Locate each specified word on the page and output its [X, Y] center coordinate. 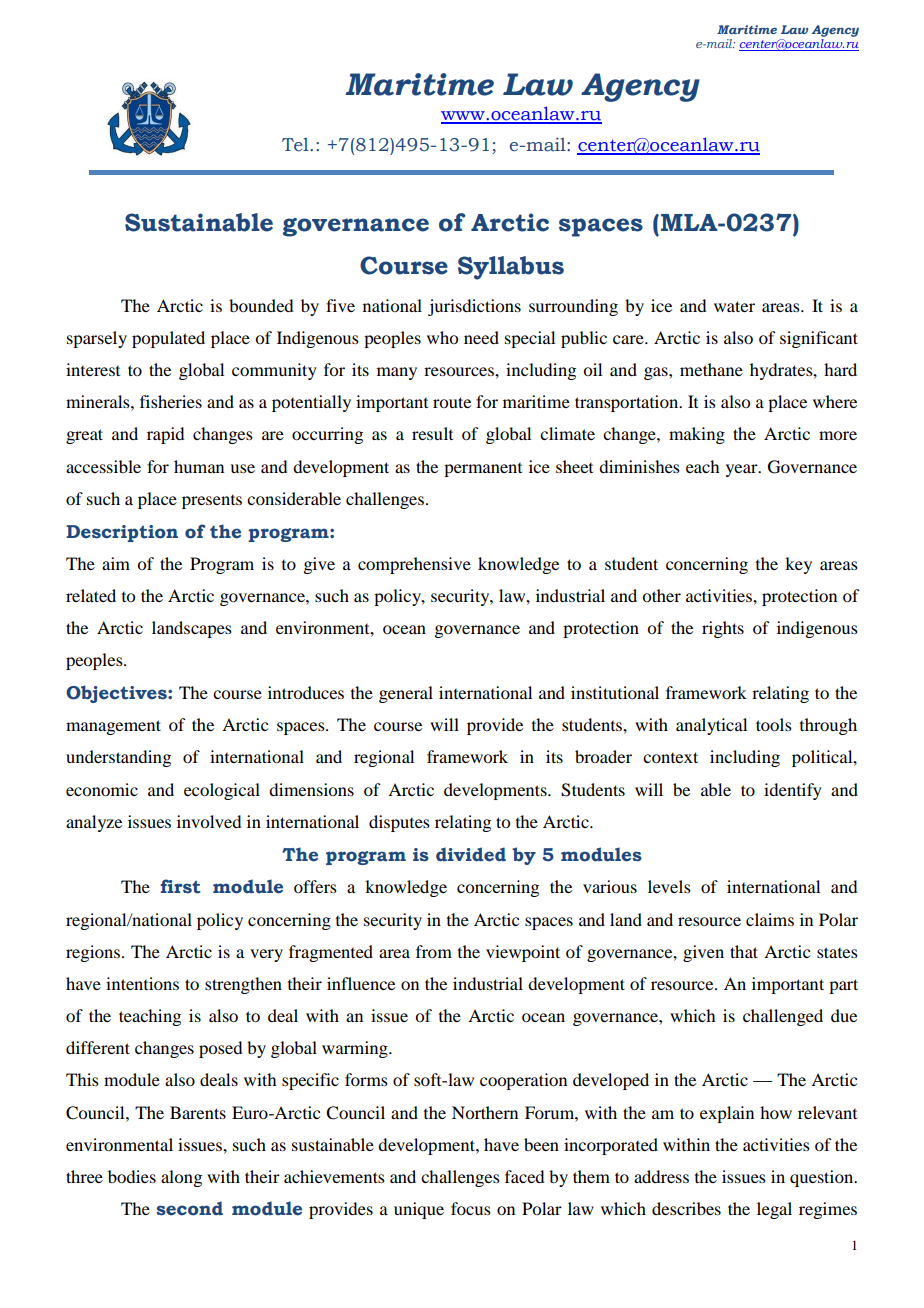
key [798, 565]
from [434, 951]
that [744, 951]
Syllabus [511, 268]
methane [711, 369]
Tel [296, 144]
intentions [142, 983]
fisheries [171, 401]
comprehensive [414, 565]
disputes [399, 823]
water [734, 306]
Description [122, 533]
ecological [222, 791]
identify [793, 791]
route [452, 402]
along [181, 1178]
